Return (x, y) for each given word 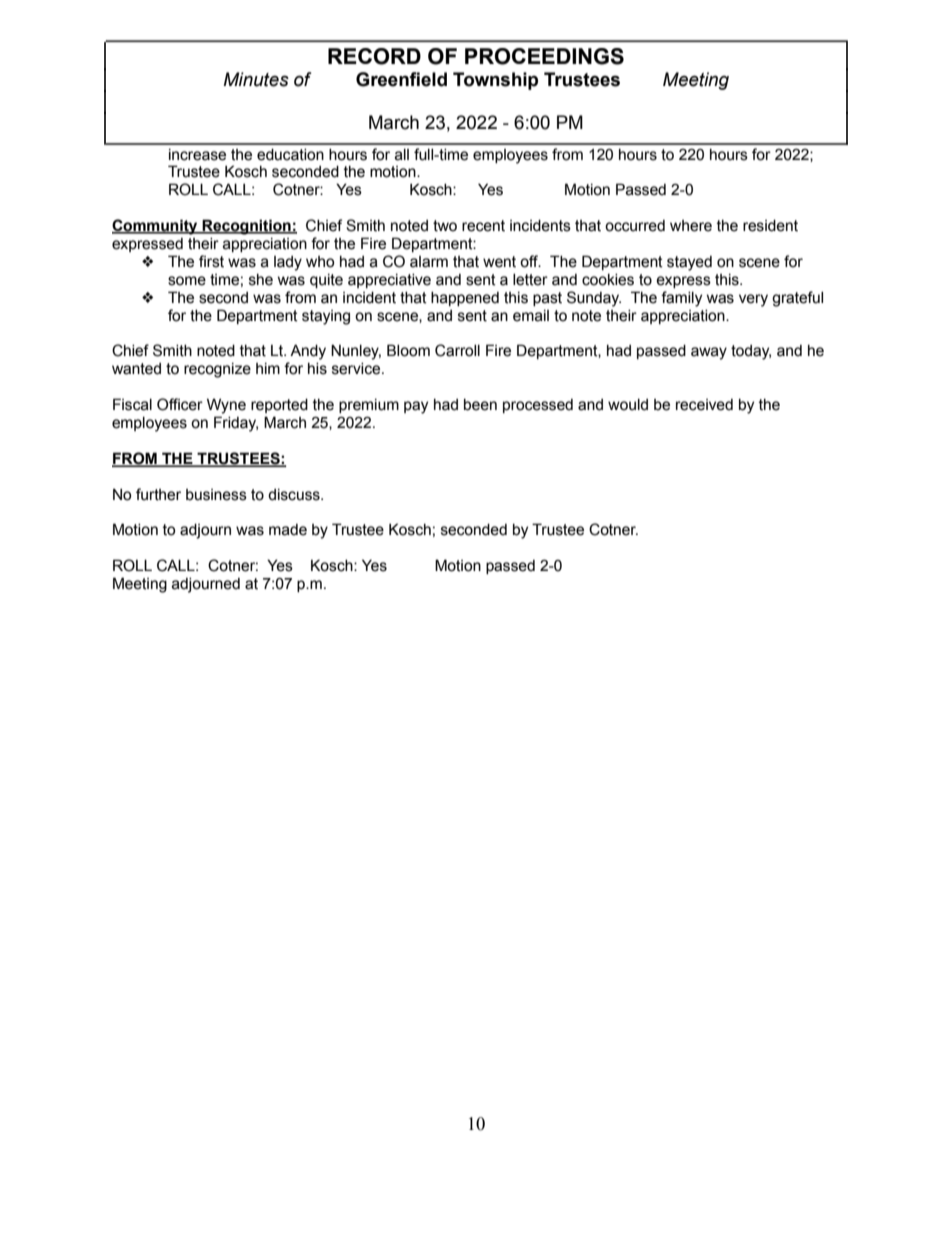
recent (483, 226)
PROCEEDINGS (544, 56)
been (480, 405)
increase (197, 155)
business (216, 495)
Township (495, 81)
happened (465, 299)
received (704, 405)
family (681, 299)
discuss (295, 495)
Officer (180, 404)
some (187, 281)
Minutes (256, 79)
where (691, 226)
